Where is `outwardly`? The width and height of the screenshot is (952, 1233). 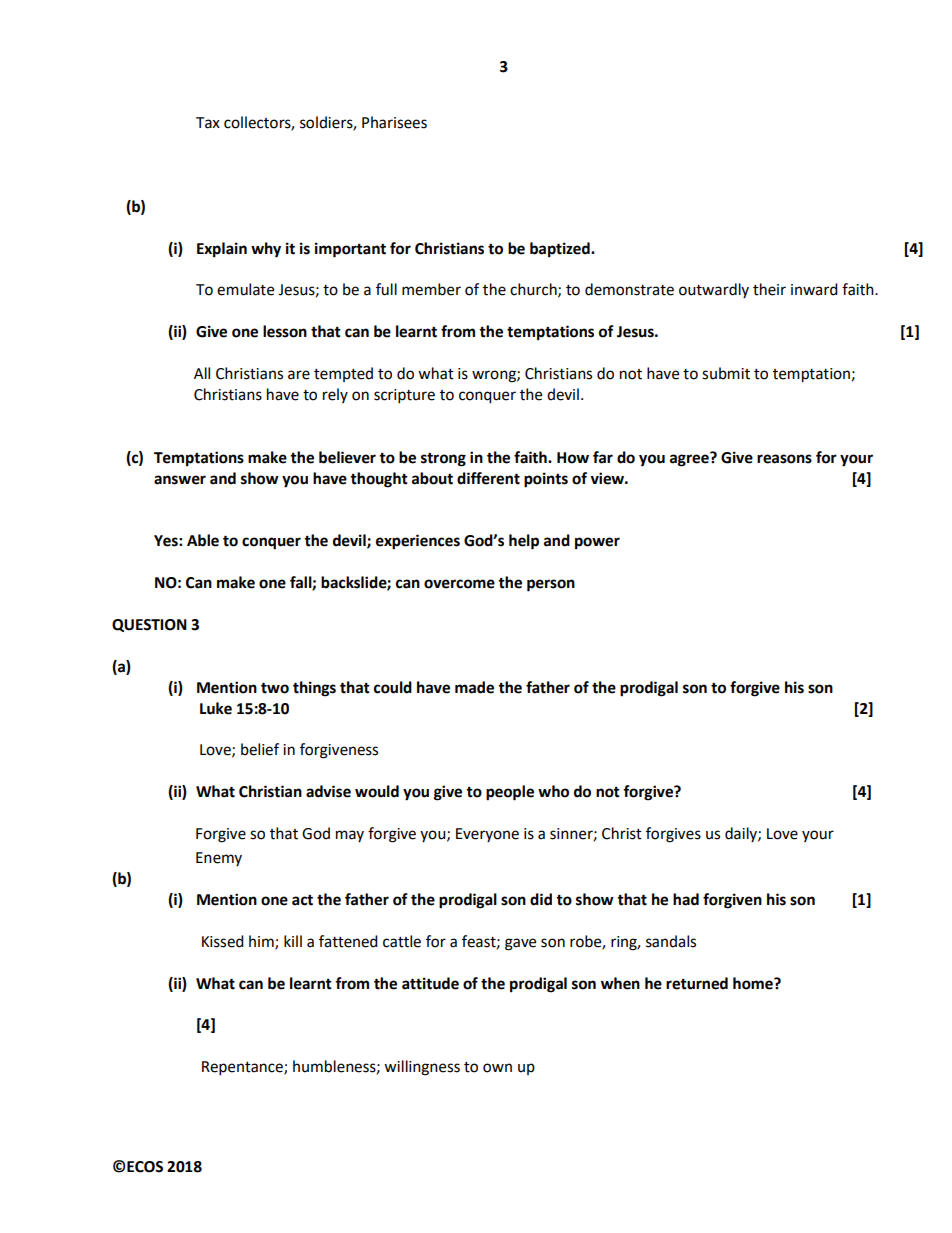 outwardly is located at coordinates (714, 290).
